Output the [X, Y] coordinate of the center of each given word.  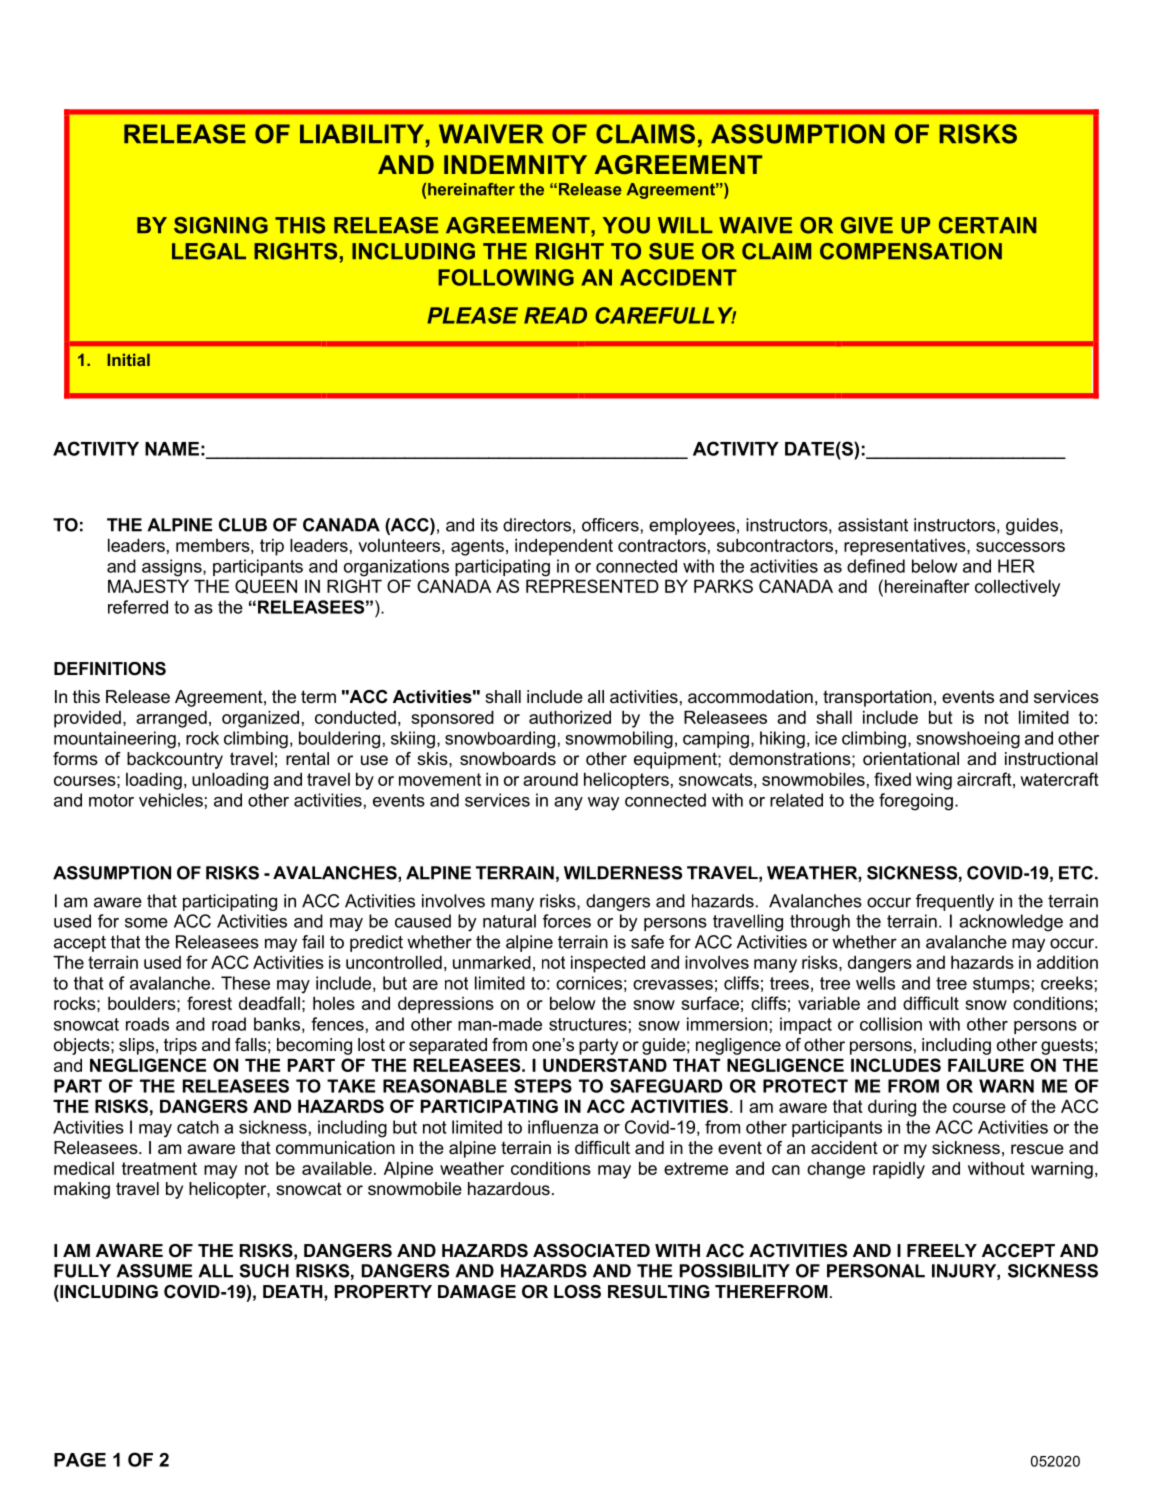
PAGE [80, 1460]
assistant [873, 525]
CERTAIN [987, 225]
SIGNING [221, 225]
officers [610, 525]
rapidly [899, 1170]
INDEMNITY [515, 164]
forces [567, 921]
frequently [955, 902]
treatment [159, 1168]
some [146, 923]
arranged [171, 719]
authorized [570, 717]
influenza [563, 1127]
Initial [128, 359]
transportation [877, 698]
